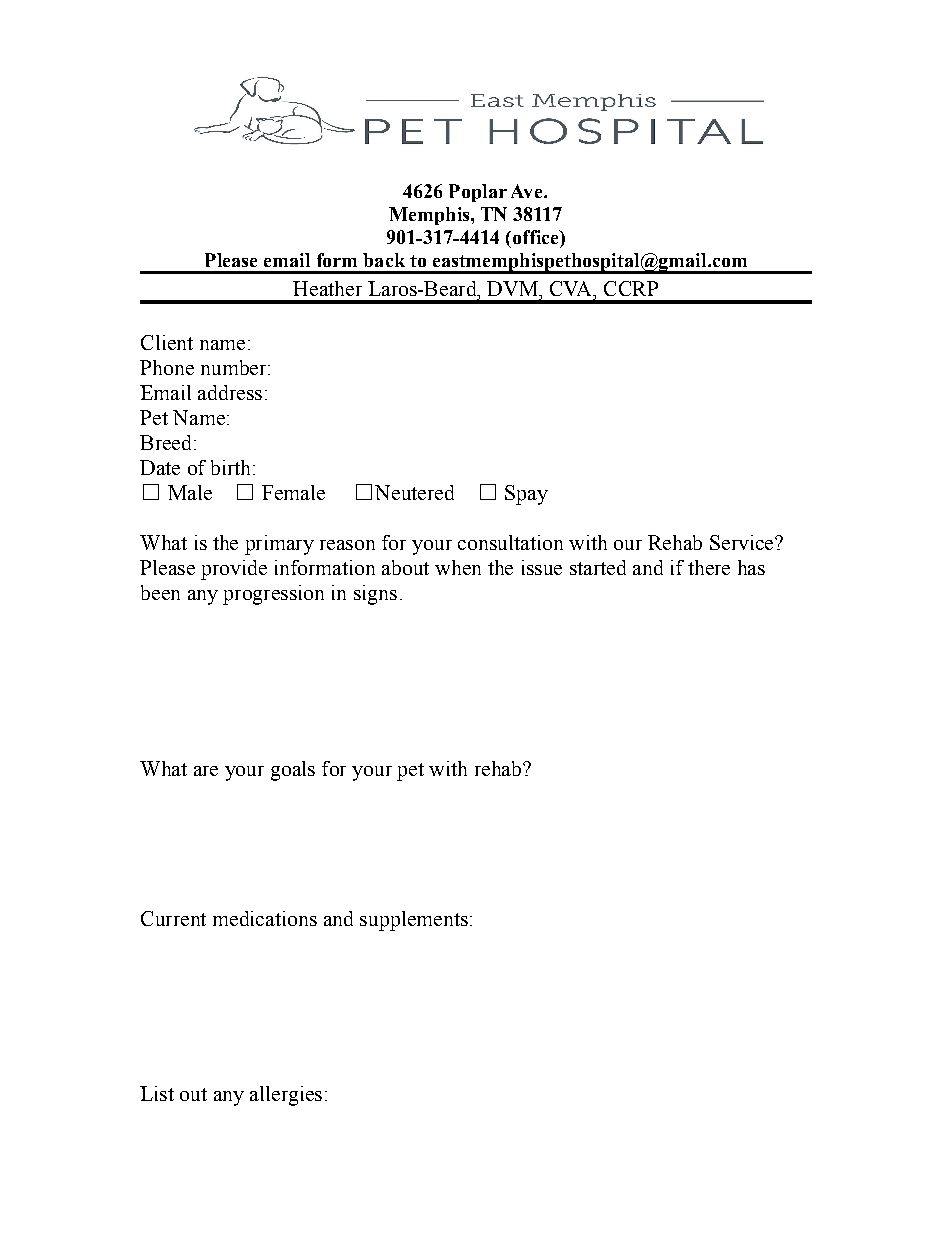 This page has height=1233, width=952. I want to click on Heather, so click(327, 288).
